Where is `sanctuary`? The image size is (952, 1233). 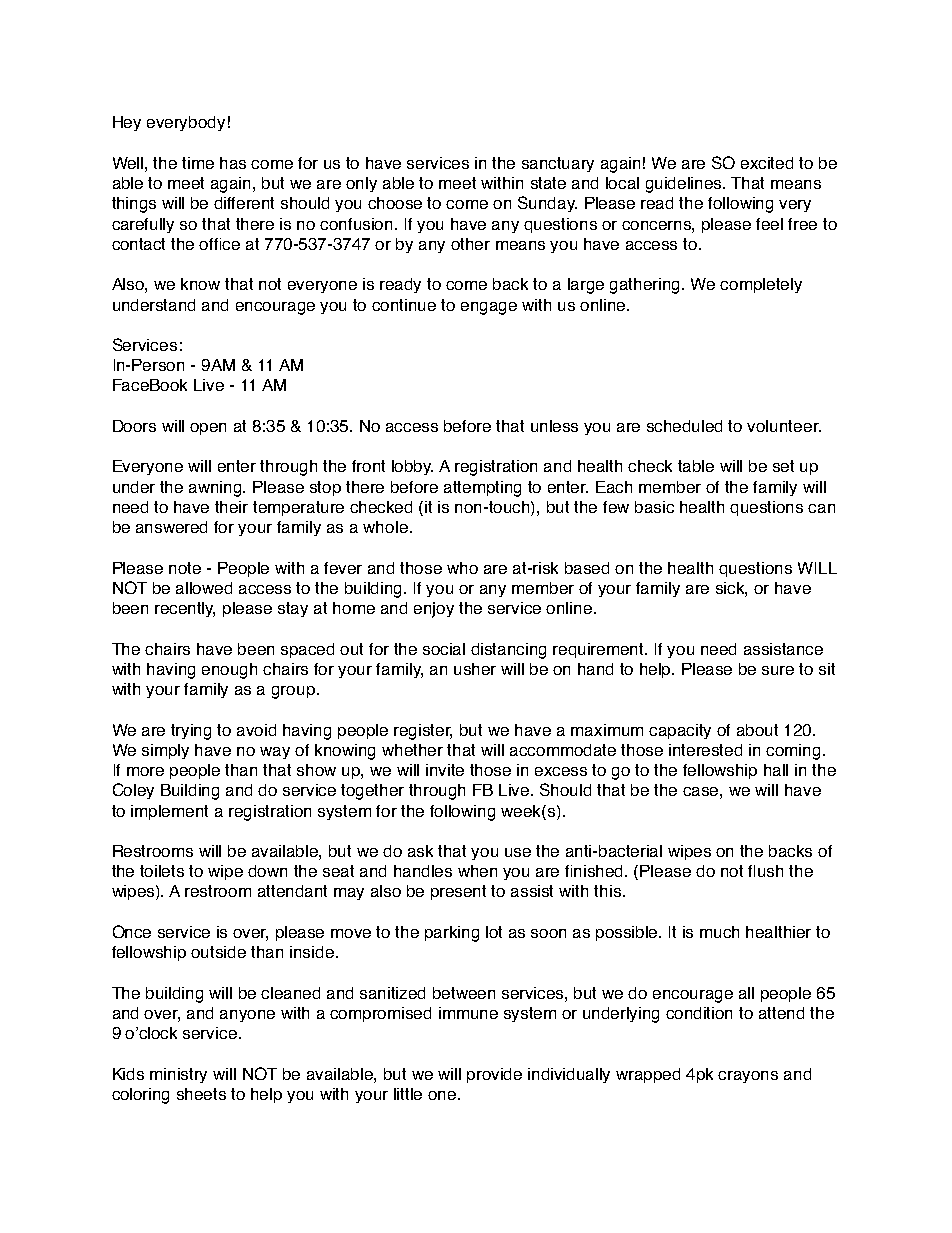
sanctuary is located at coordinates (558, 164).
